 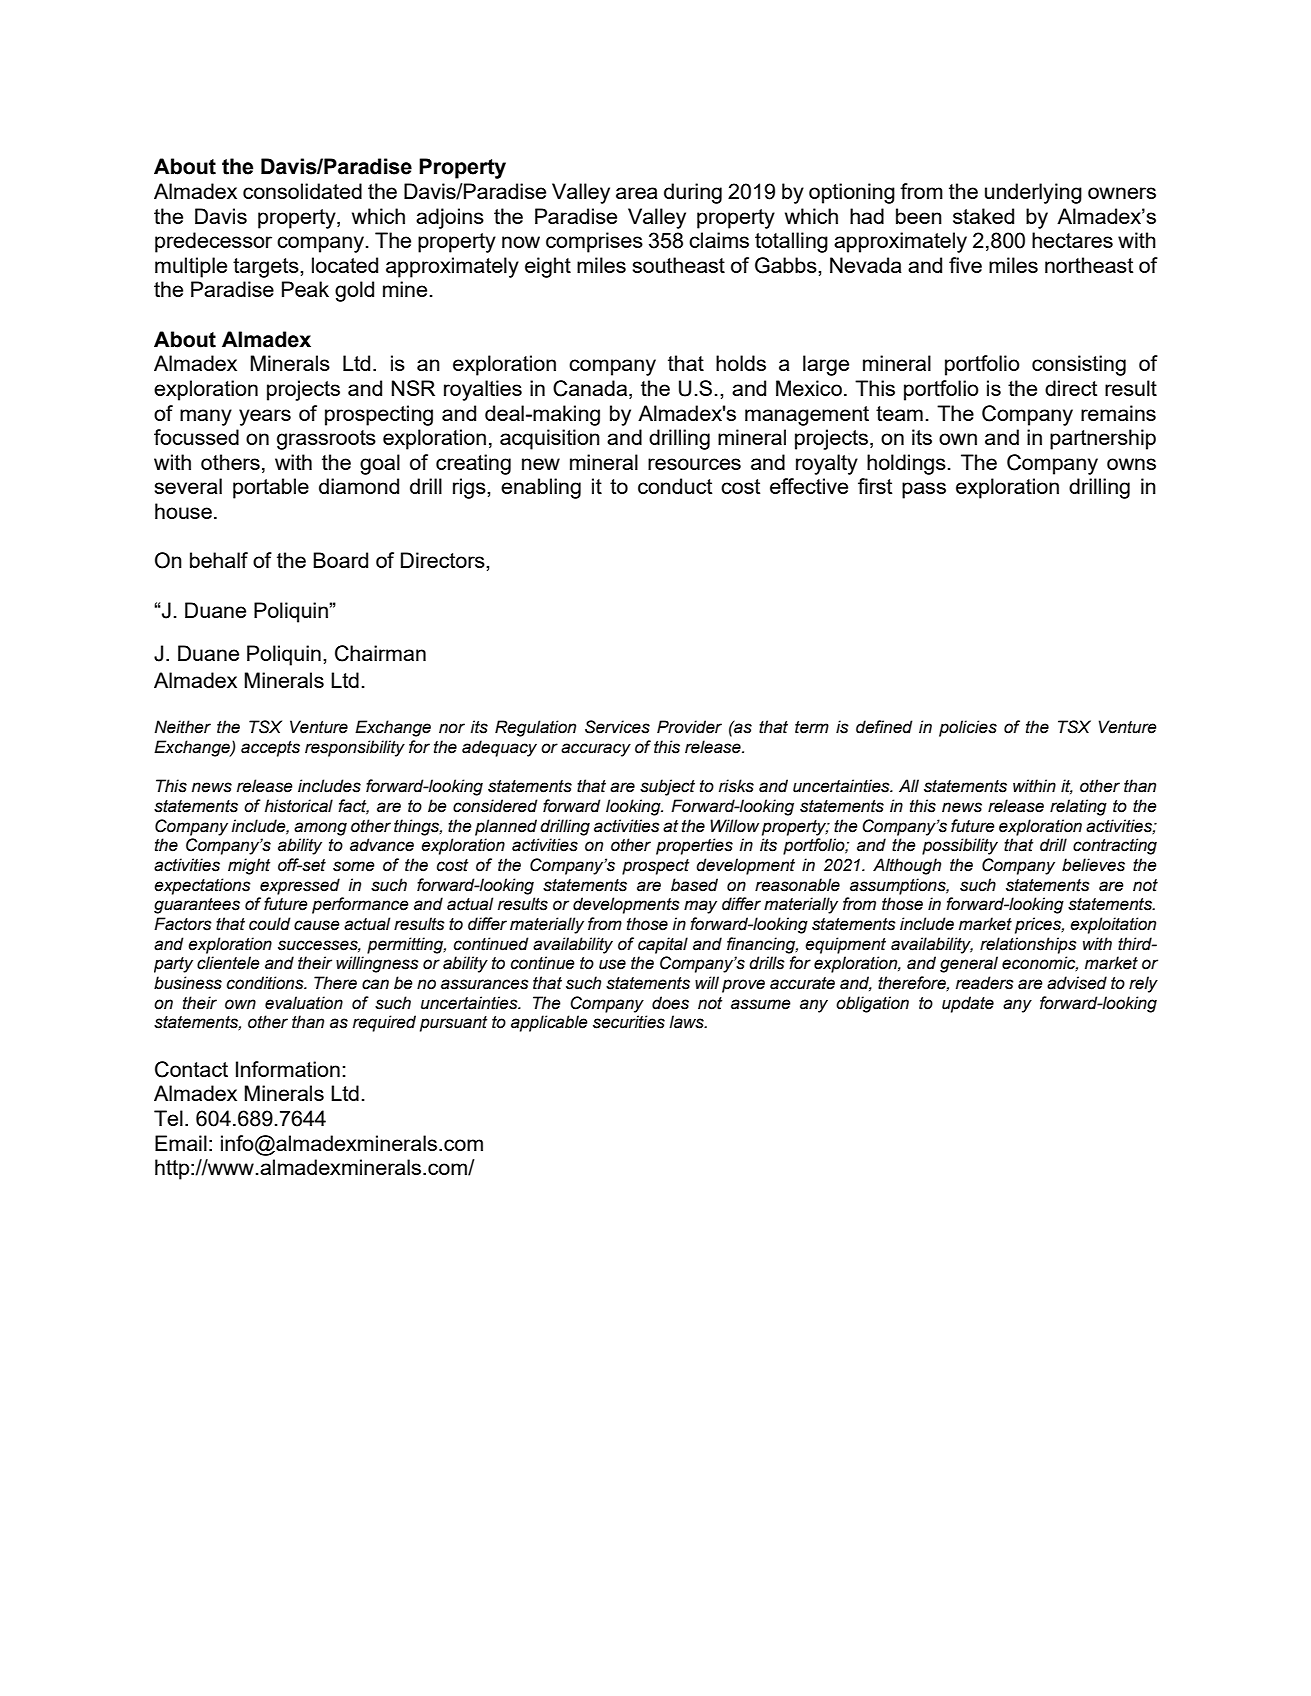 I want to click on staked, so click(x=983, y=216).
